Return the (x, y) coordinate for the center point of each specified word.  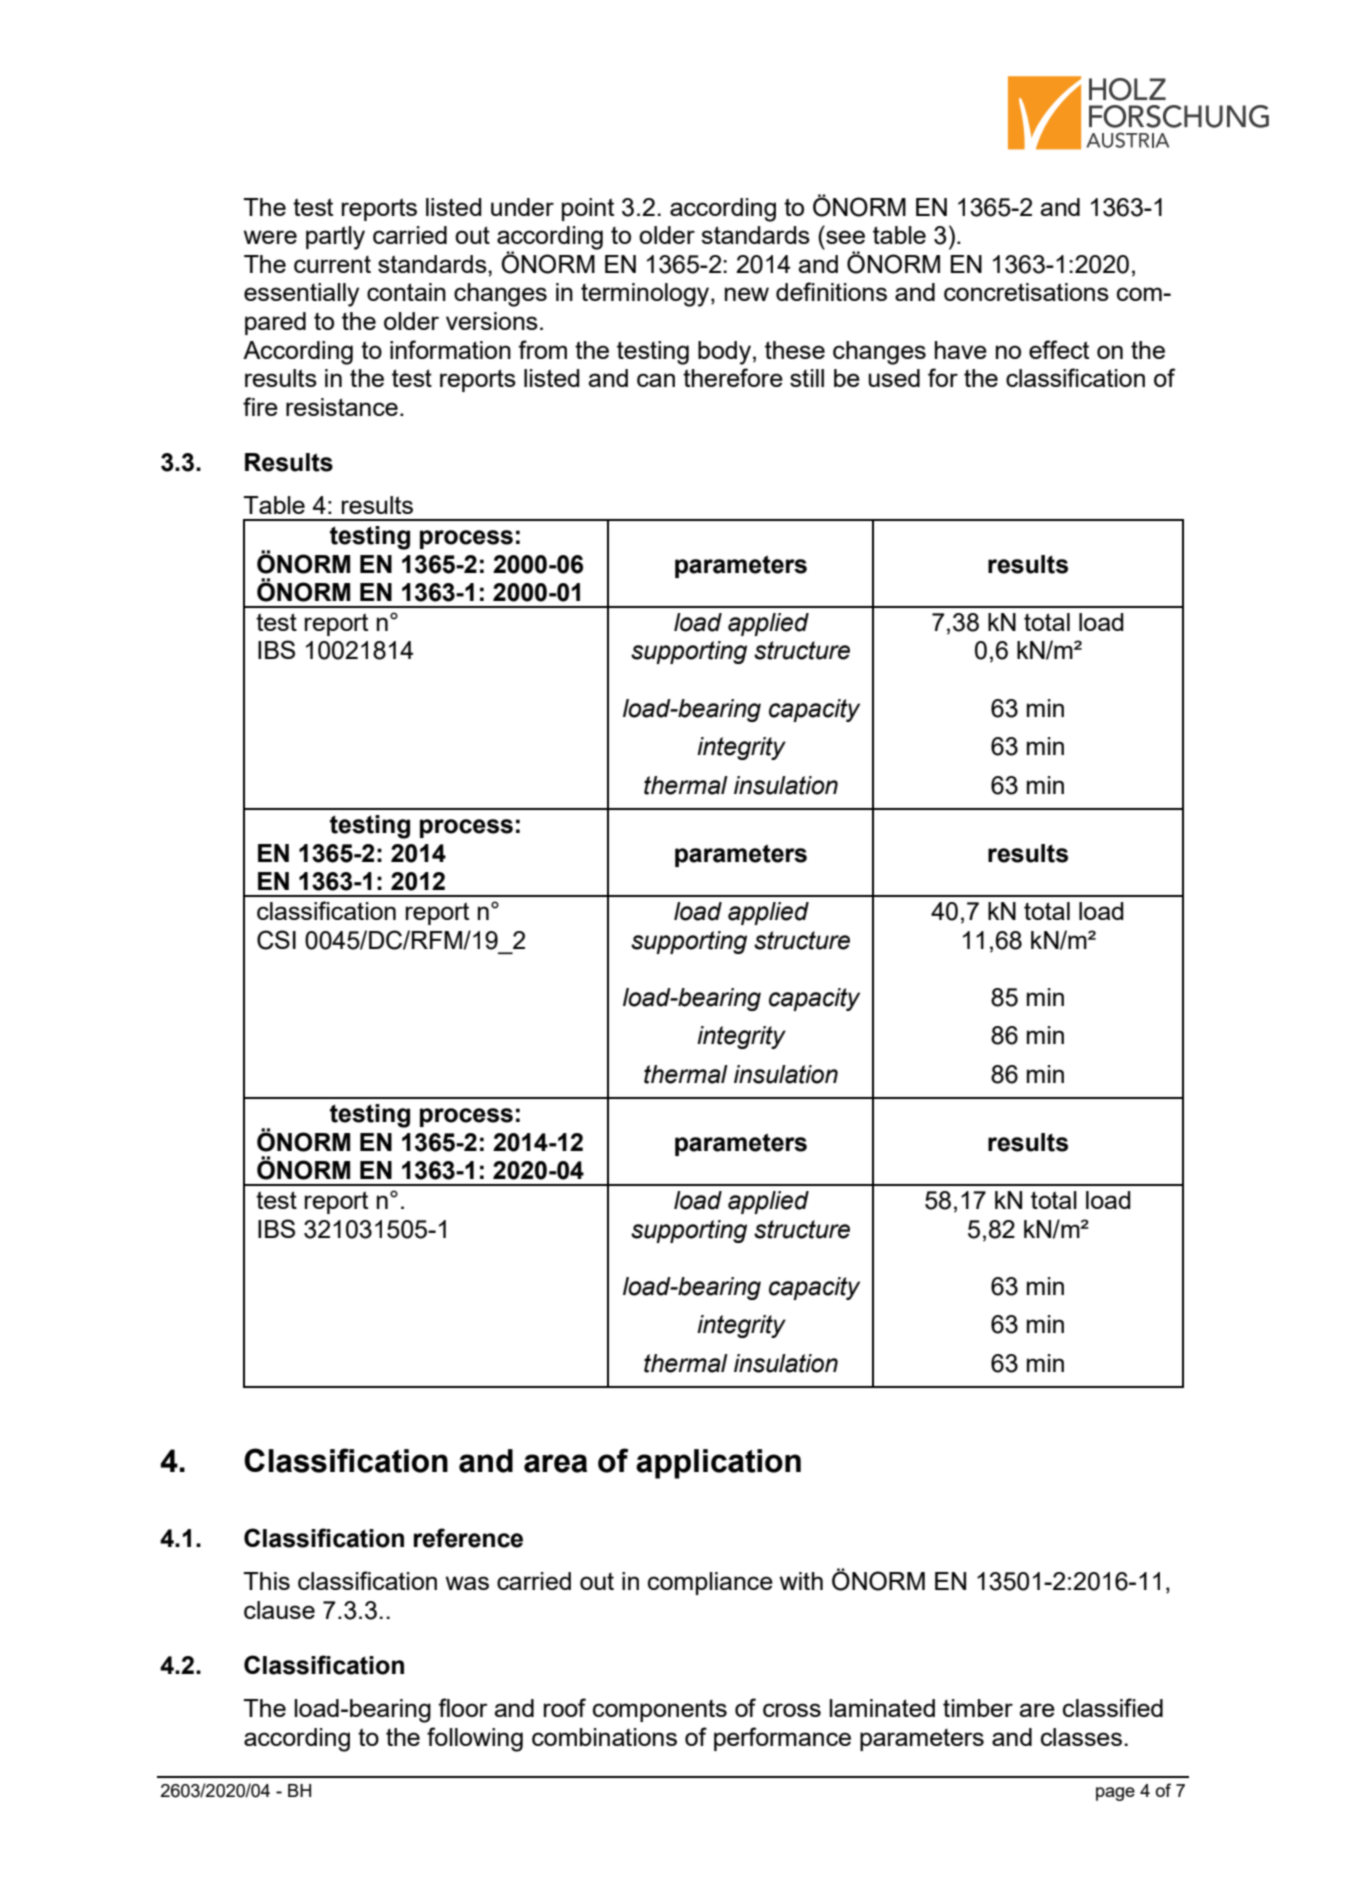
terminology (646, 295)
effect (1059, 349)
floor (463, 1707)
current (332, 264)
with (801, 1581)
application (718, 1464)
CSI (276, 940)
